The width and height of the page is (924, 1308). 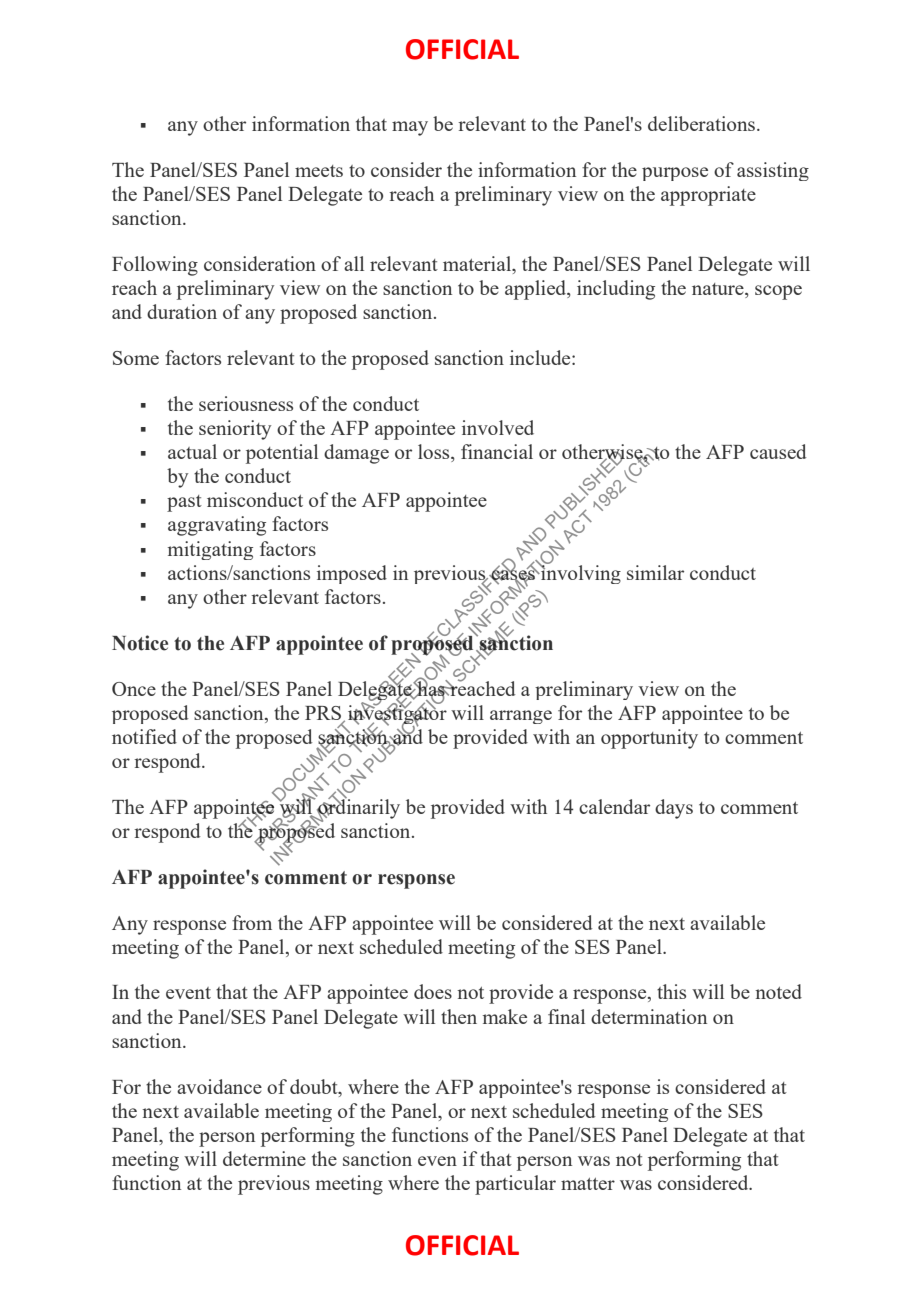 What do you see at coordinates (246, 403) in the page?
I see `seriousness` at bounding box center [246, 403].
